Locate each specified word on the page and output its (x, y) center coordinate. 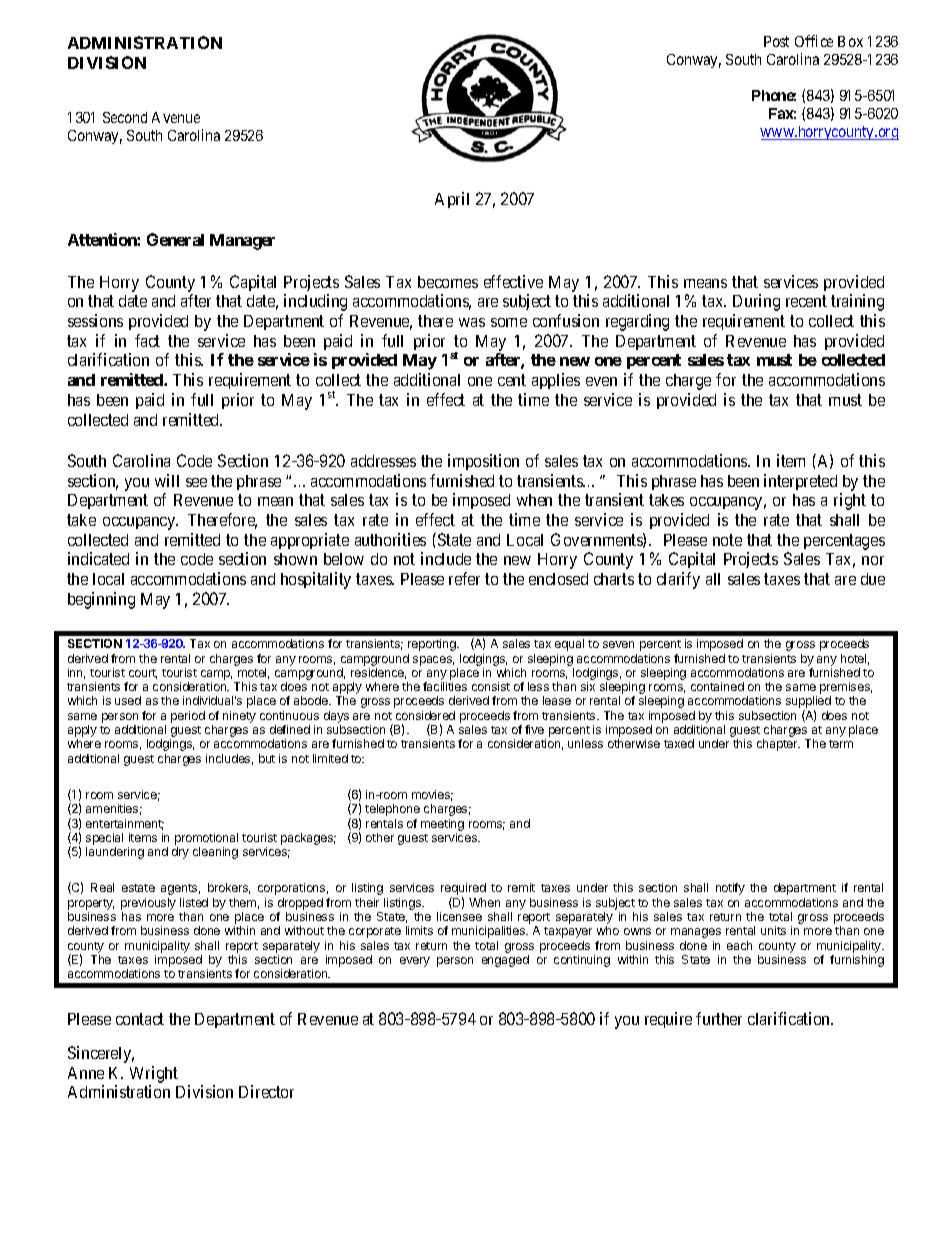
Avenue (176, 117)
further (719, 1018)
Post (776, 41)
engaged (505, 961)
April (452, 200)
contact (140, 1019)
